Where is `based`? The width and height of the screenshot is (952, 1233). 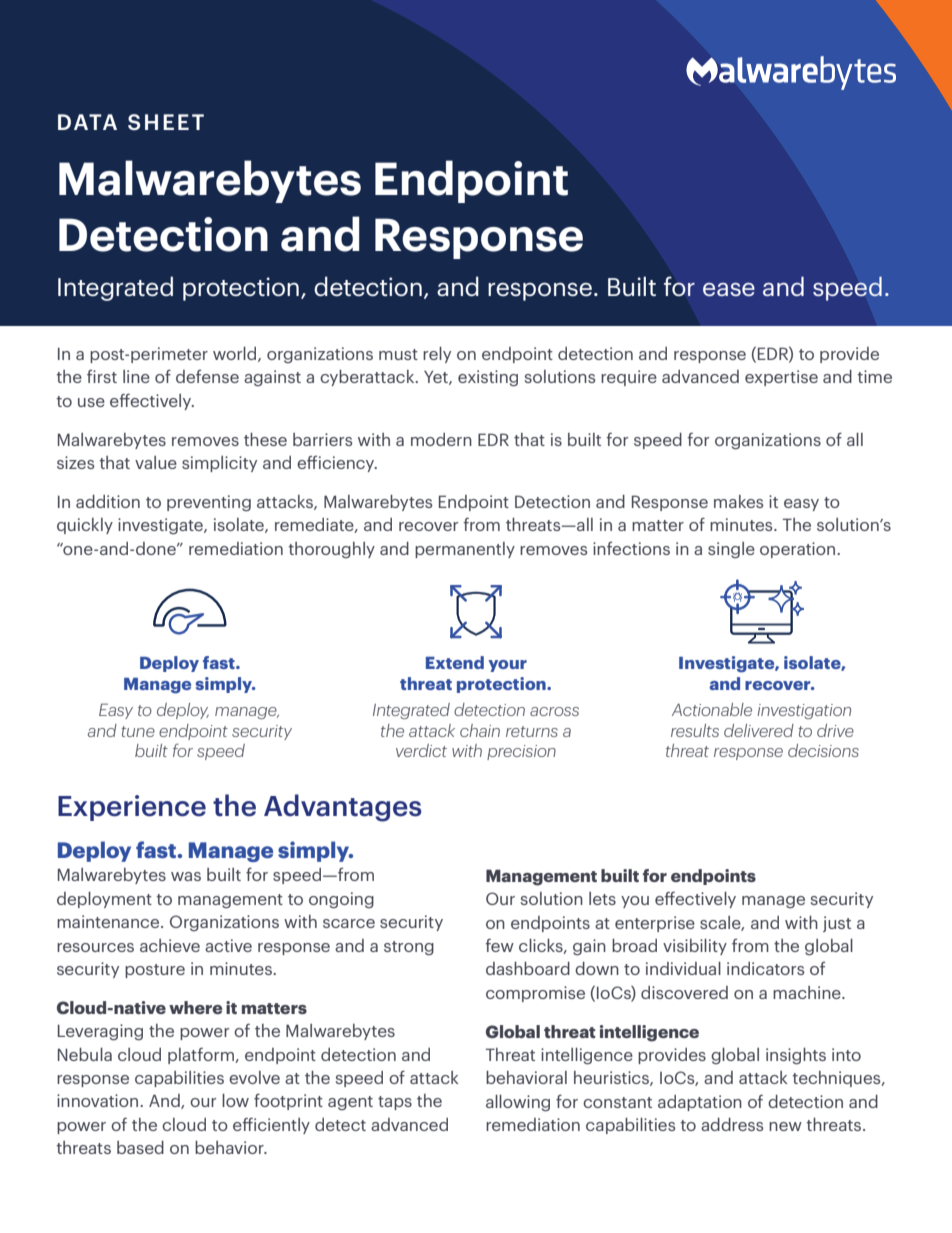
based is located at coordinates (140, 1147).
